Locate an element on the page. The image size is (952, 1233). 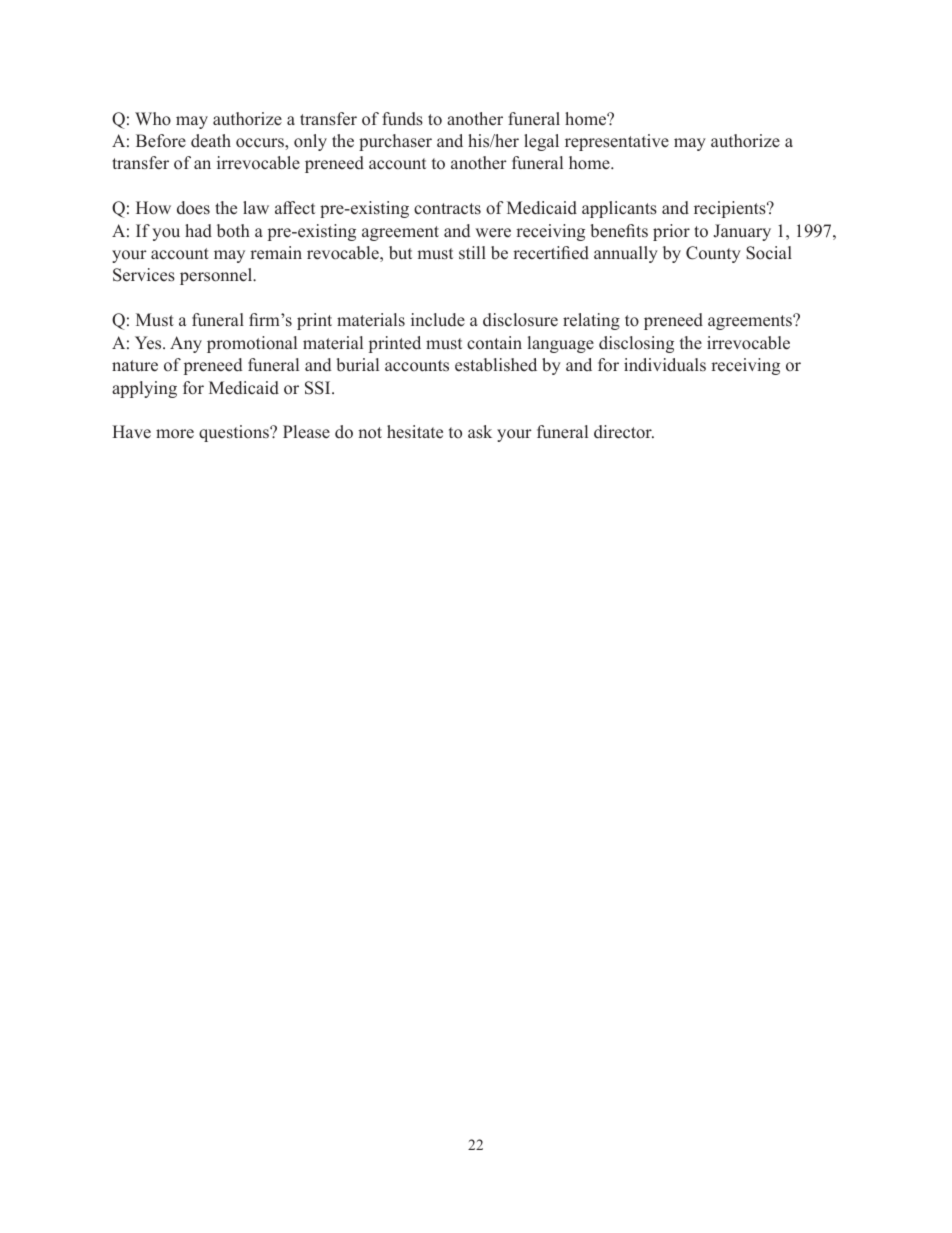
disclosing is located at coordinates (636, 344).
